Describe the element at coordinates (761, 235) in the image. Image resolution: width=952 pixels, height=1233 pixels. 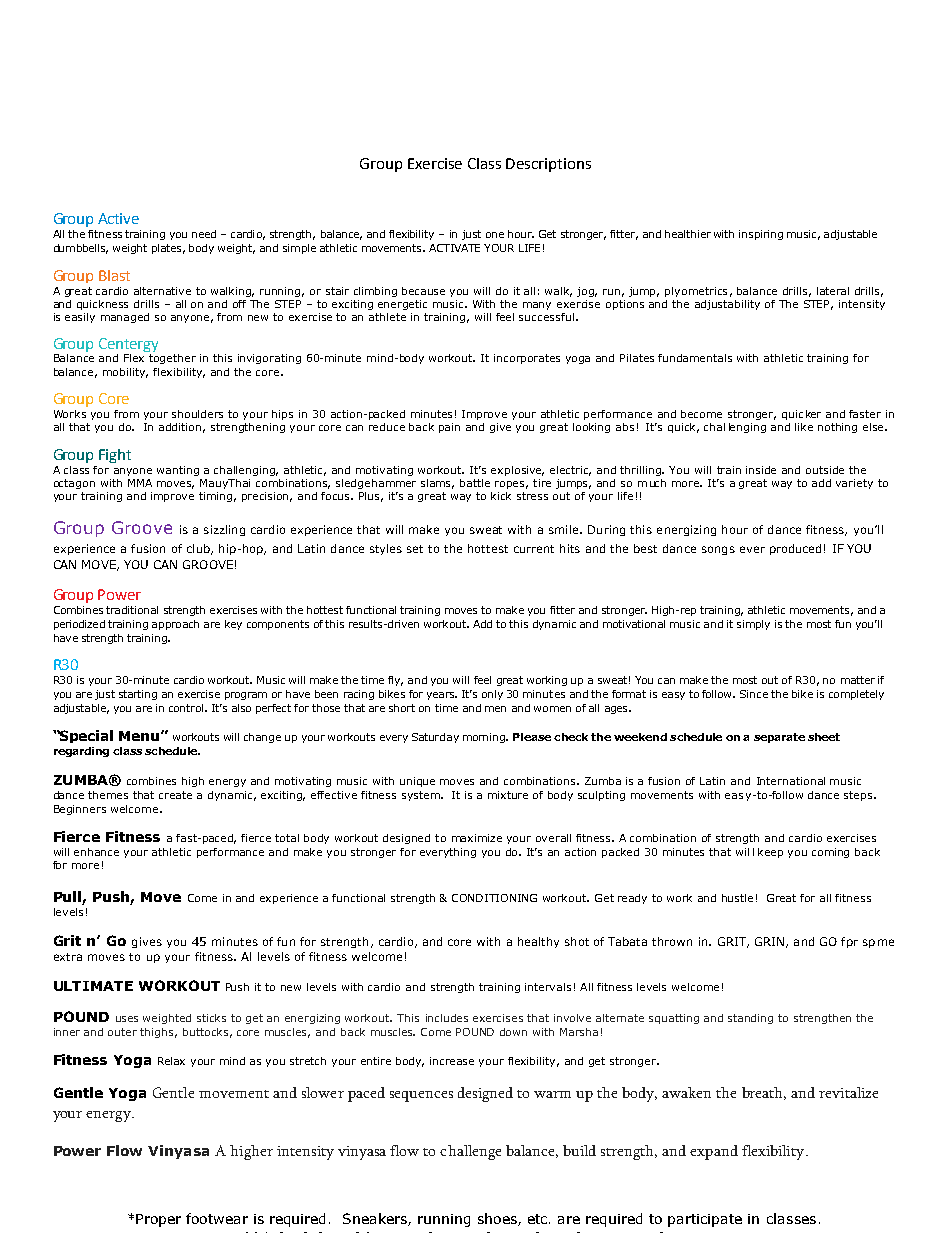
I see `inspiring` at that location.
